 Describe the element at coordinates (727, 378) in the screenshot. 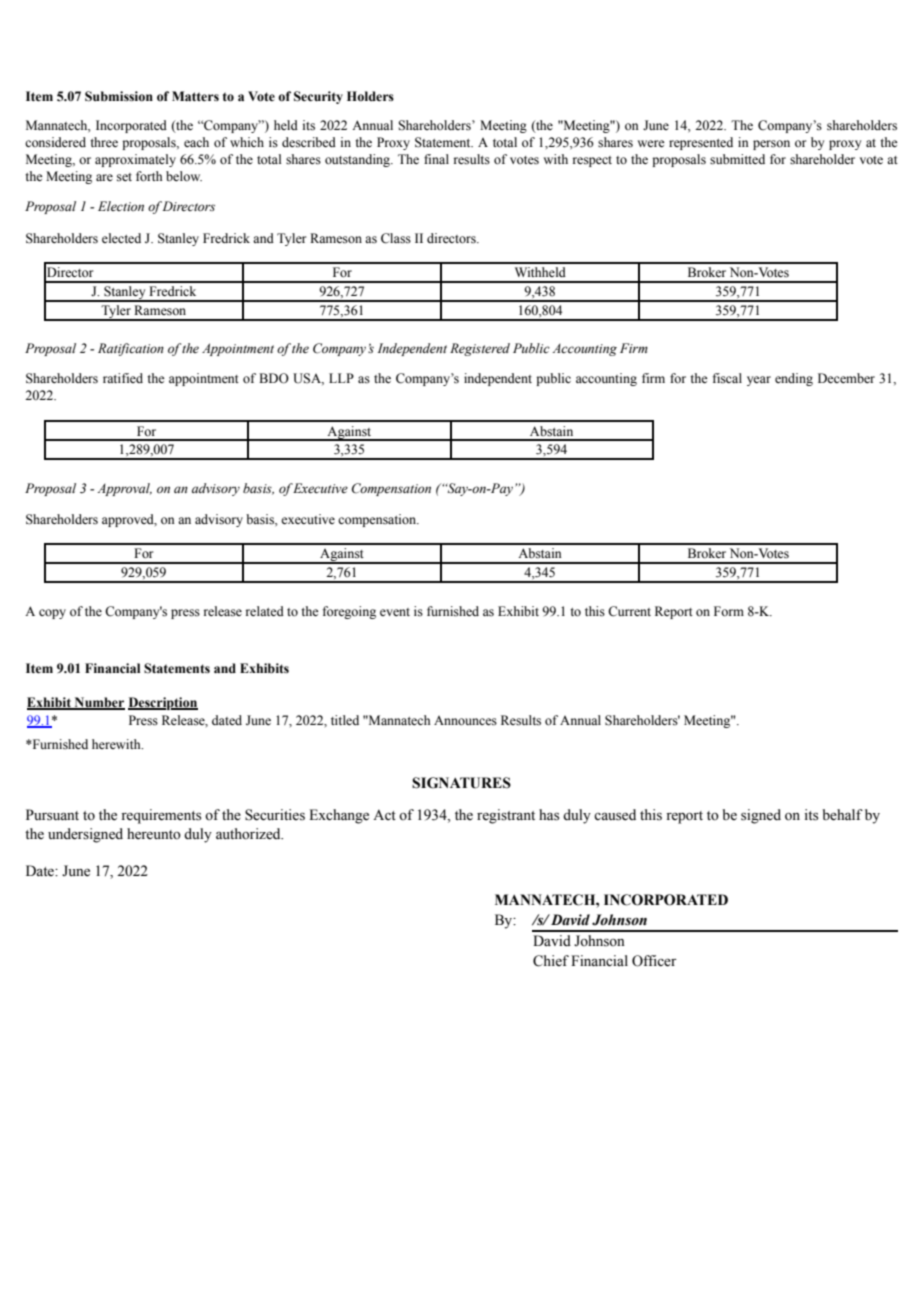

I see `fiscal` at that location.
